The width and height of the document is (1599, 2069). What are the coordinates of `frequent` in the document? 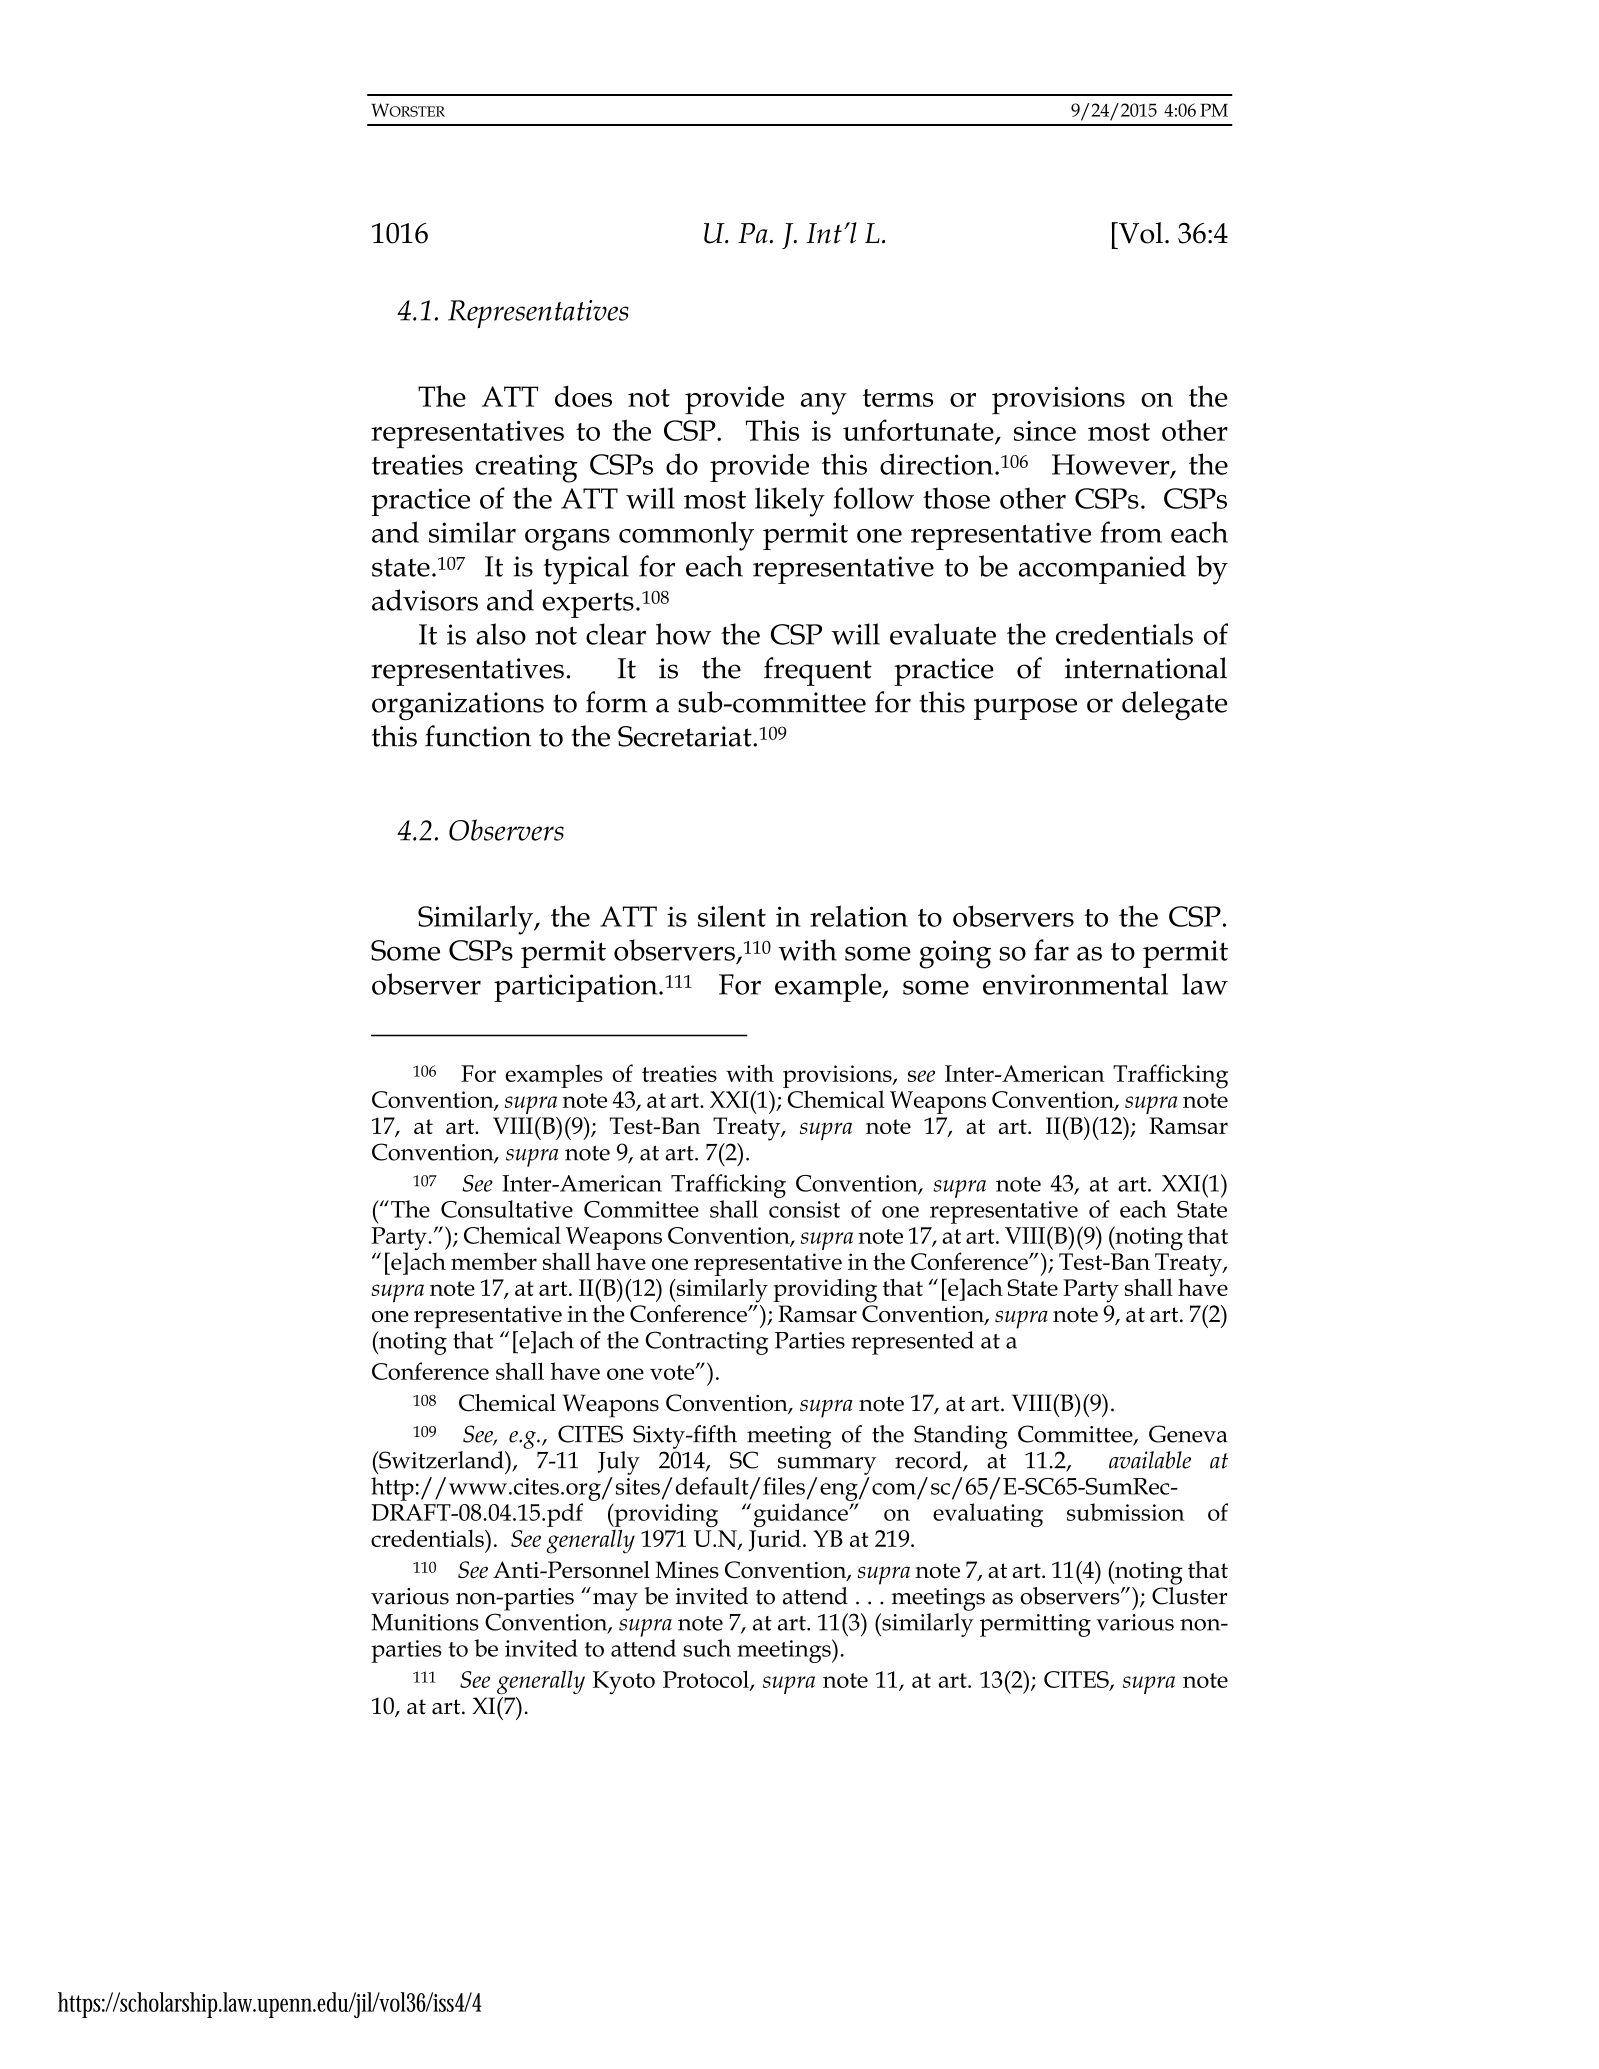 It's located at (818, 671).
